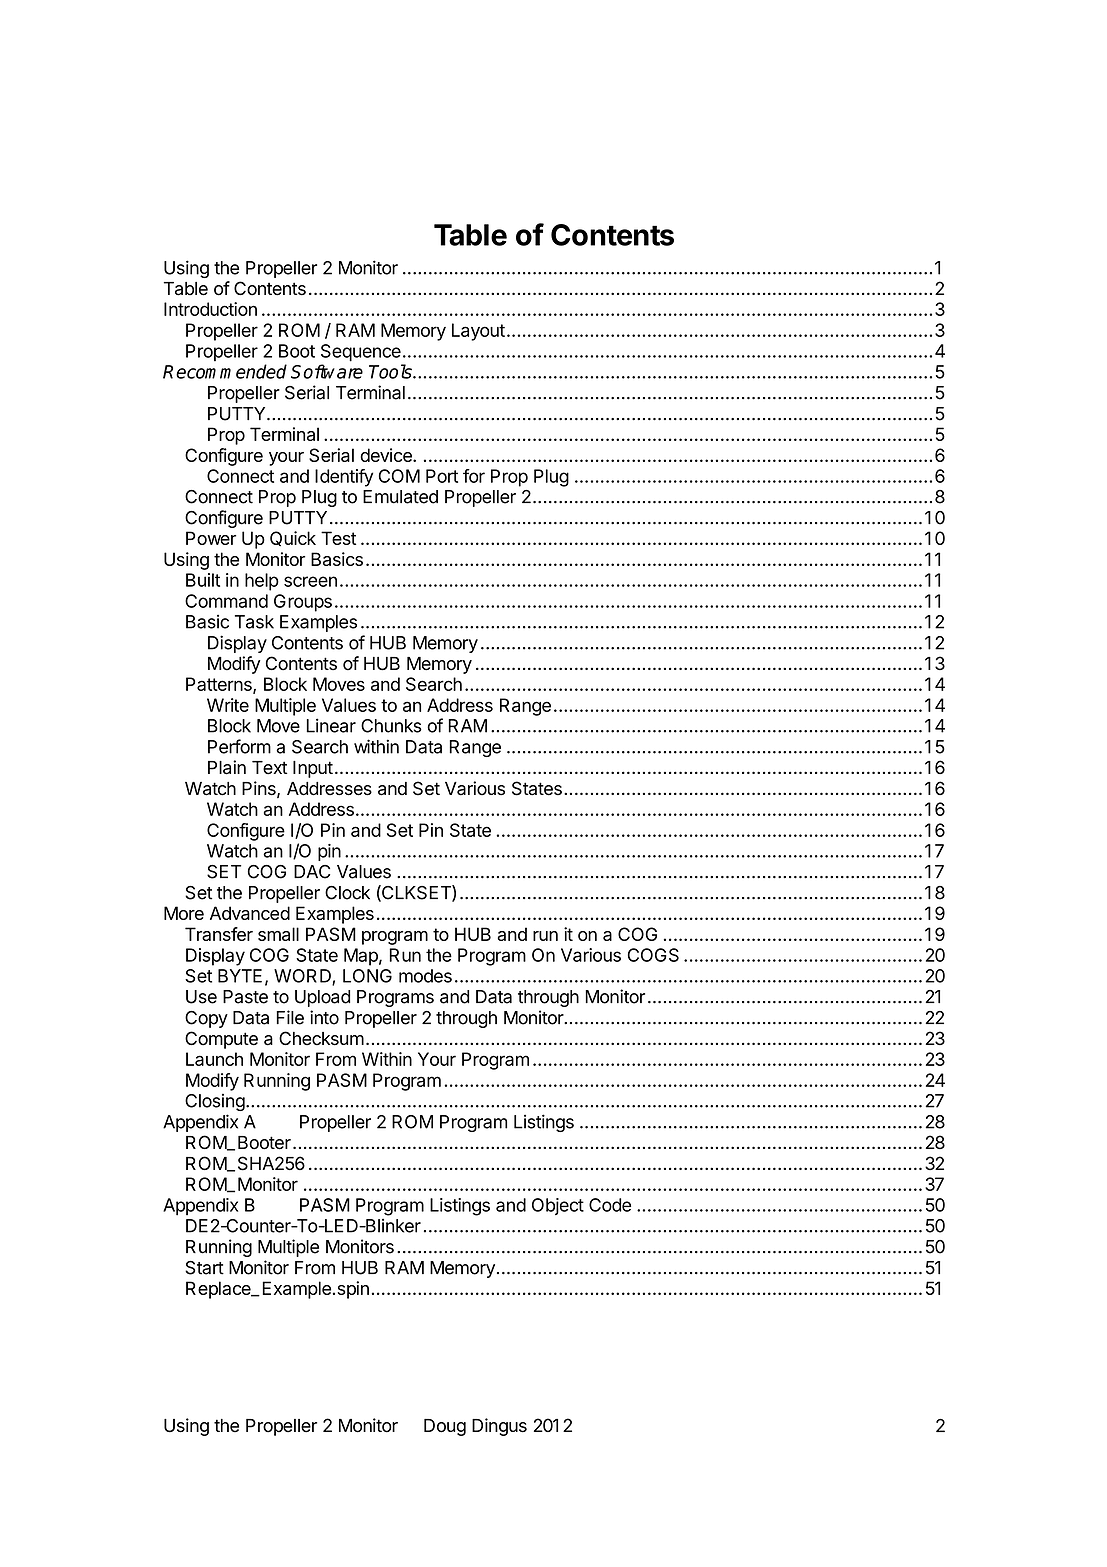  Describe the element at coordinates (442, 476) in the document. I see `Port` at that location.
